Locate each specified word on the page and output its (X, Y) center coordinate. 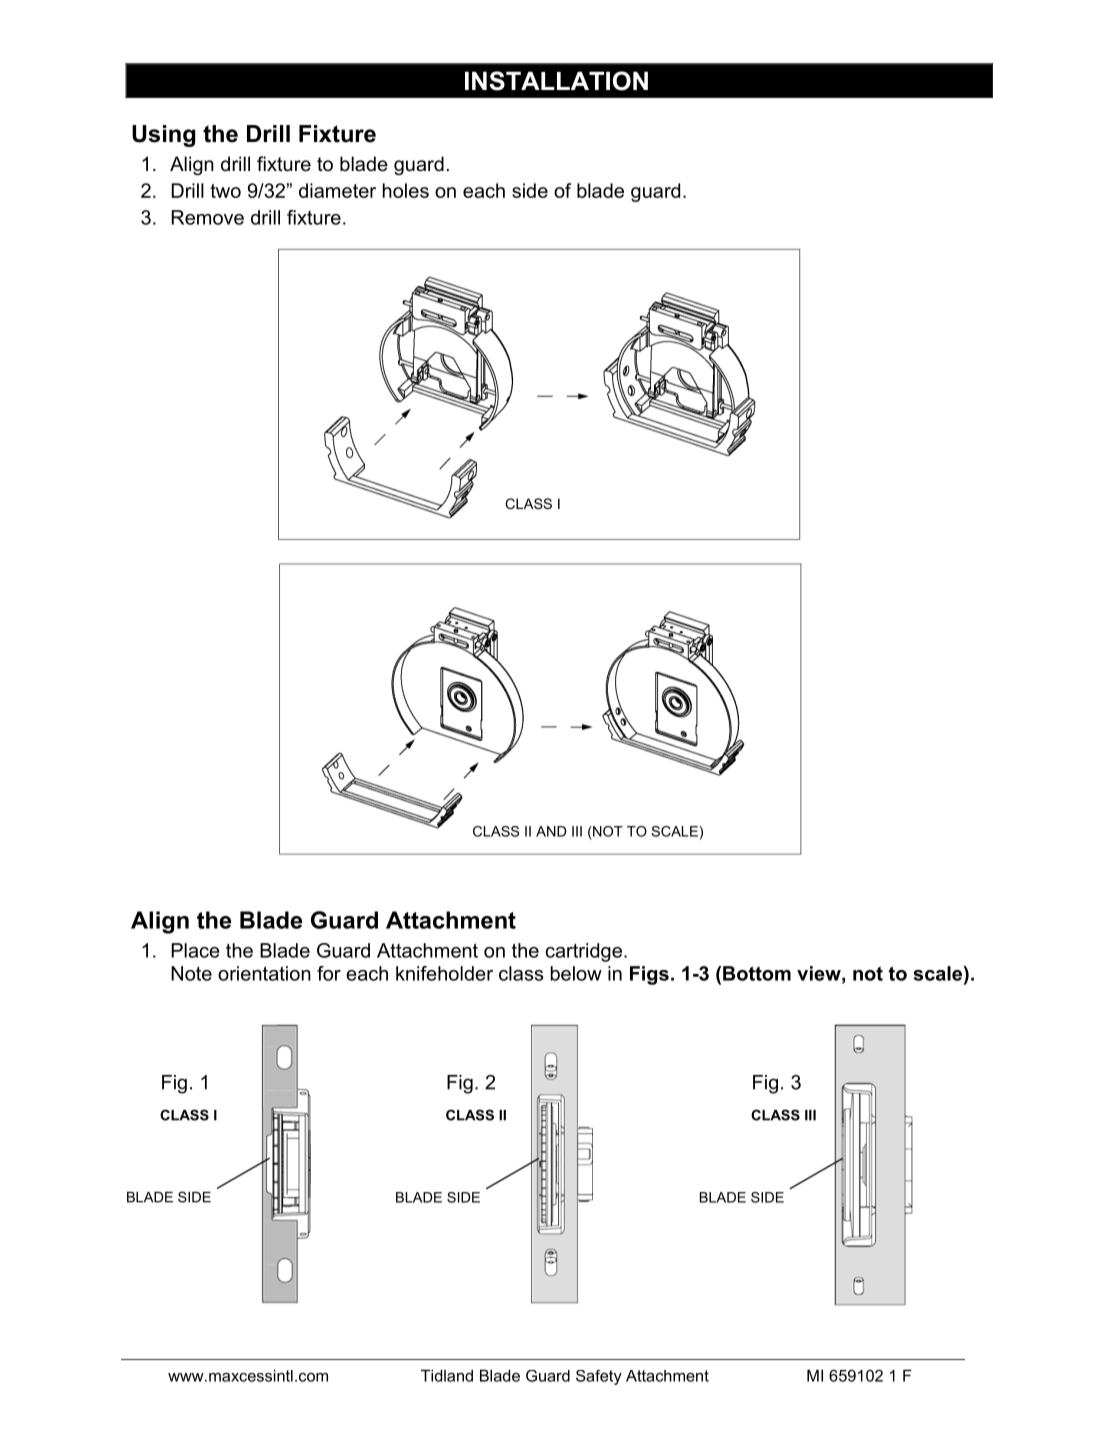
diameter (337, 190)
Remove (208, 217)
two (225, 191)
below (576, 973)
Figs (649, 975)
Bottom (757, 973)
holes (406, 190)
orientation (264, 973)
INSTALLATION (556, 81)
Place (195, 950)
